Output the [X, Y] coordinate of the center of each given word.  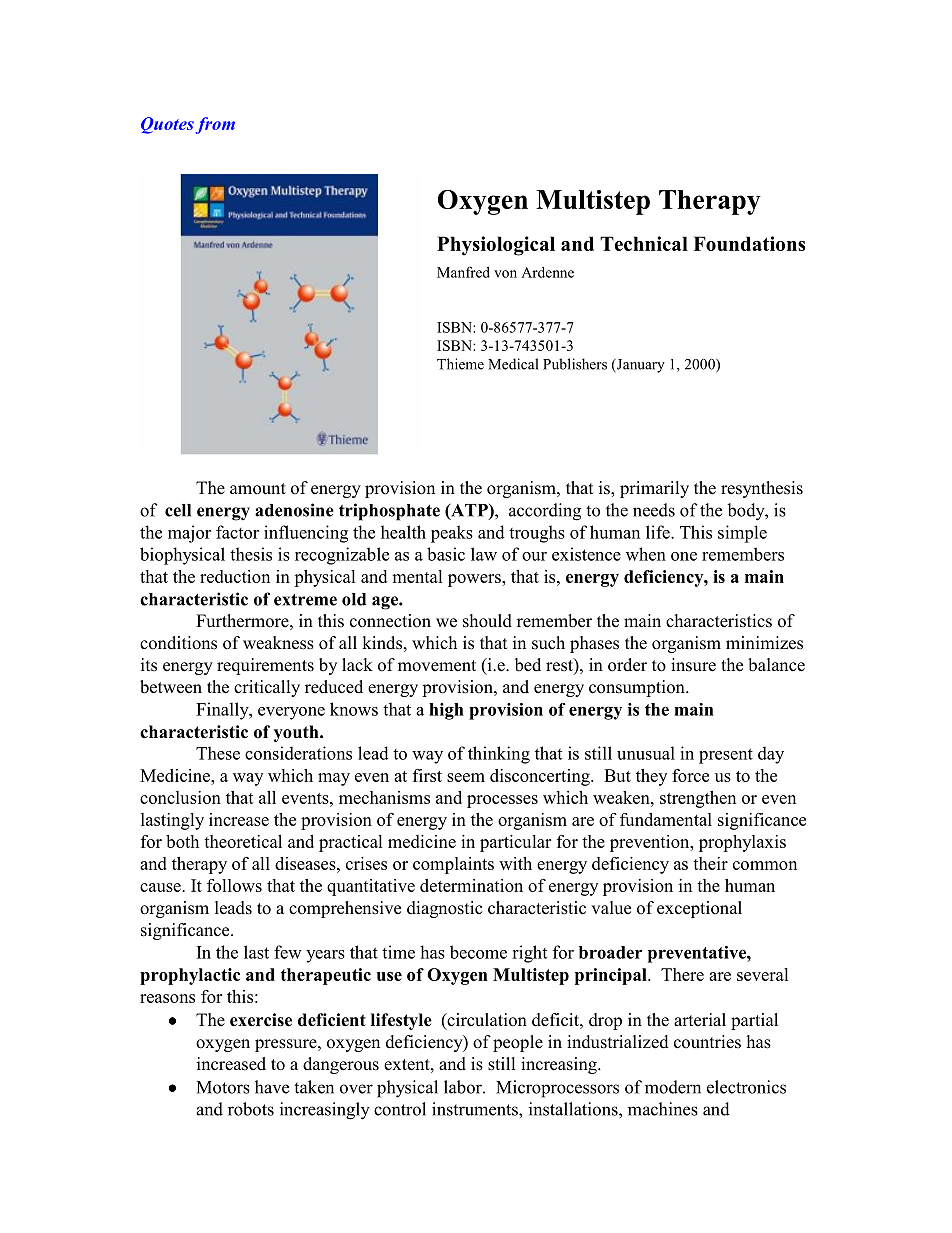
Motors [223, 1087]
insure [693, 665]
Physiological [496, 246]
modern [673, 1087]
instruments [476, 1109]
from [215, 125]
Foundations [749, 243]
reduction [235, 576]
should [487, 621]
